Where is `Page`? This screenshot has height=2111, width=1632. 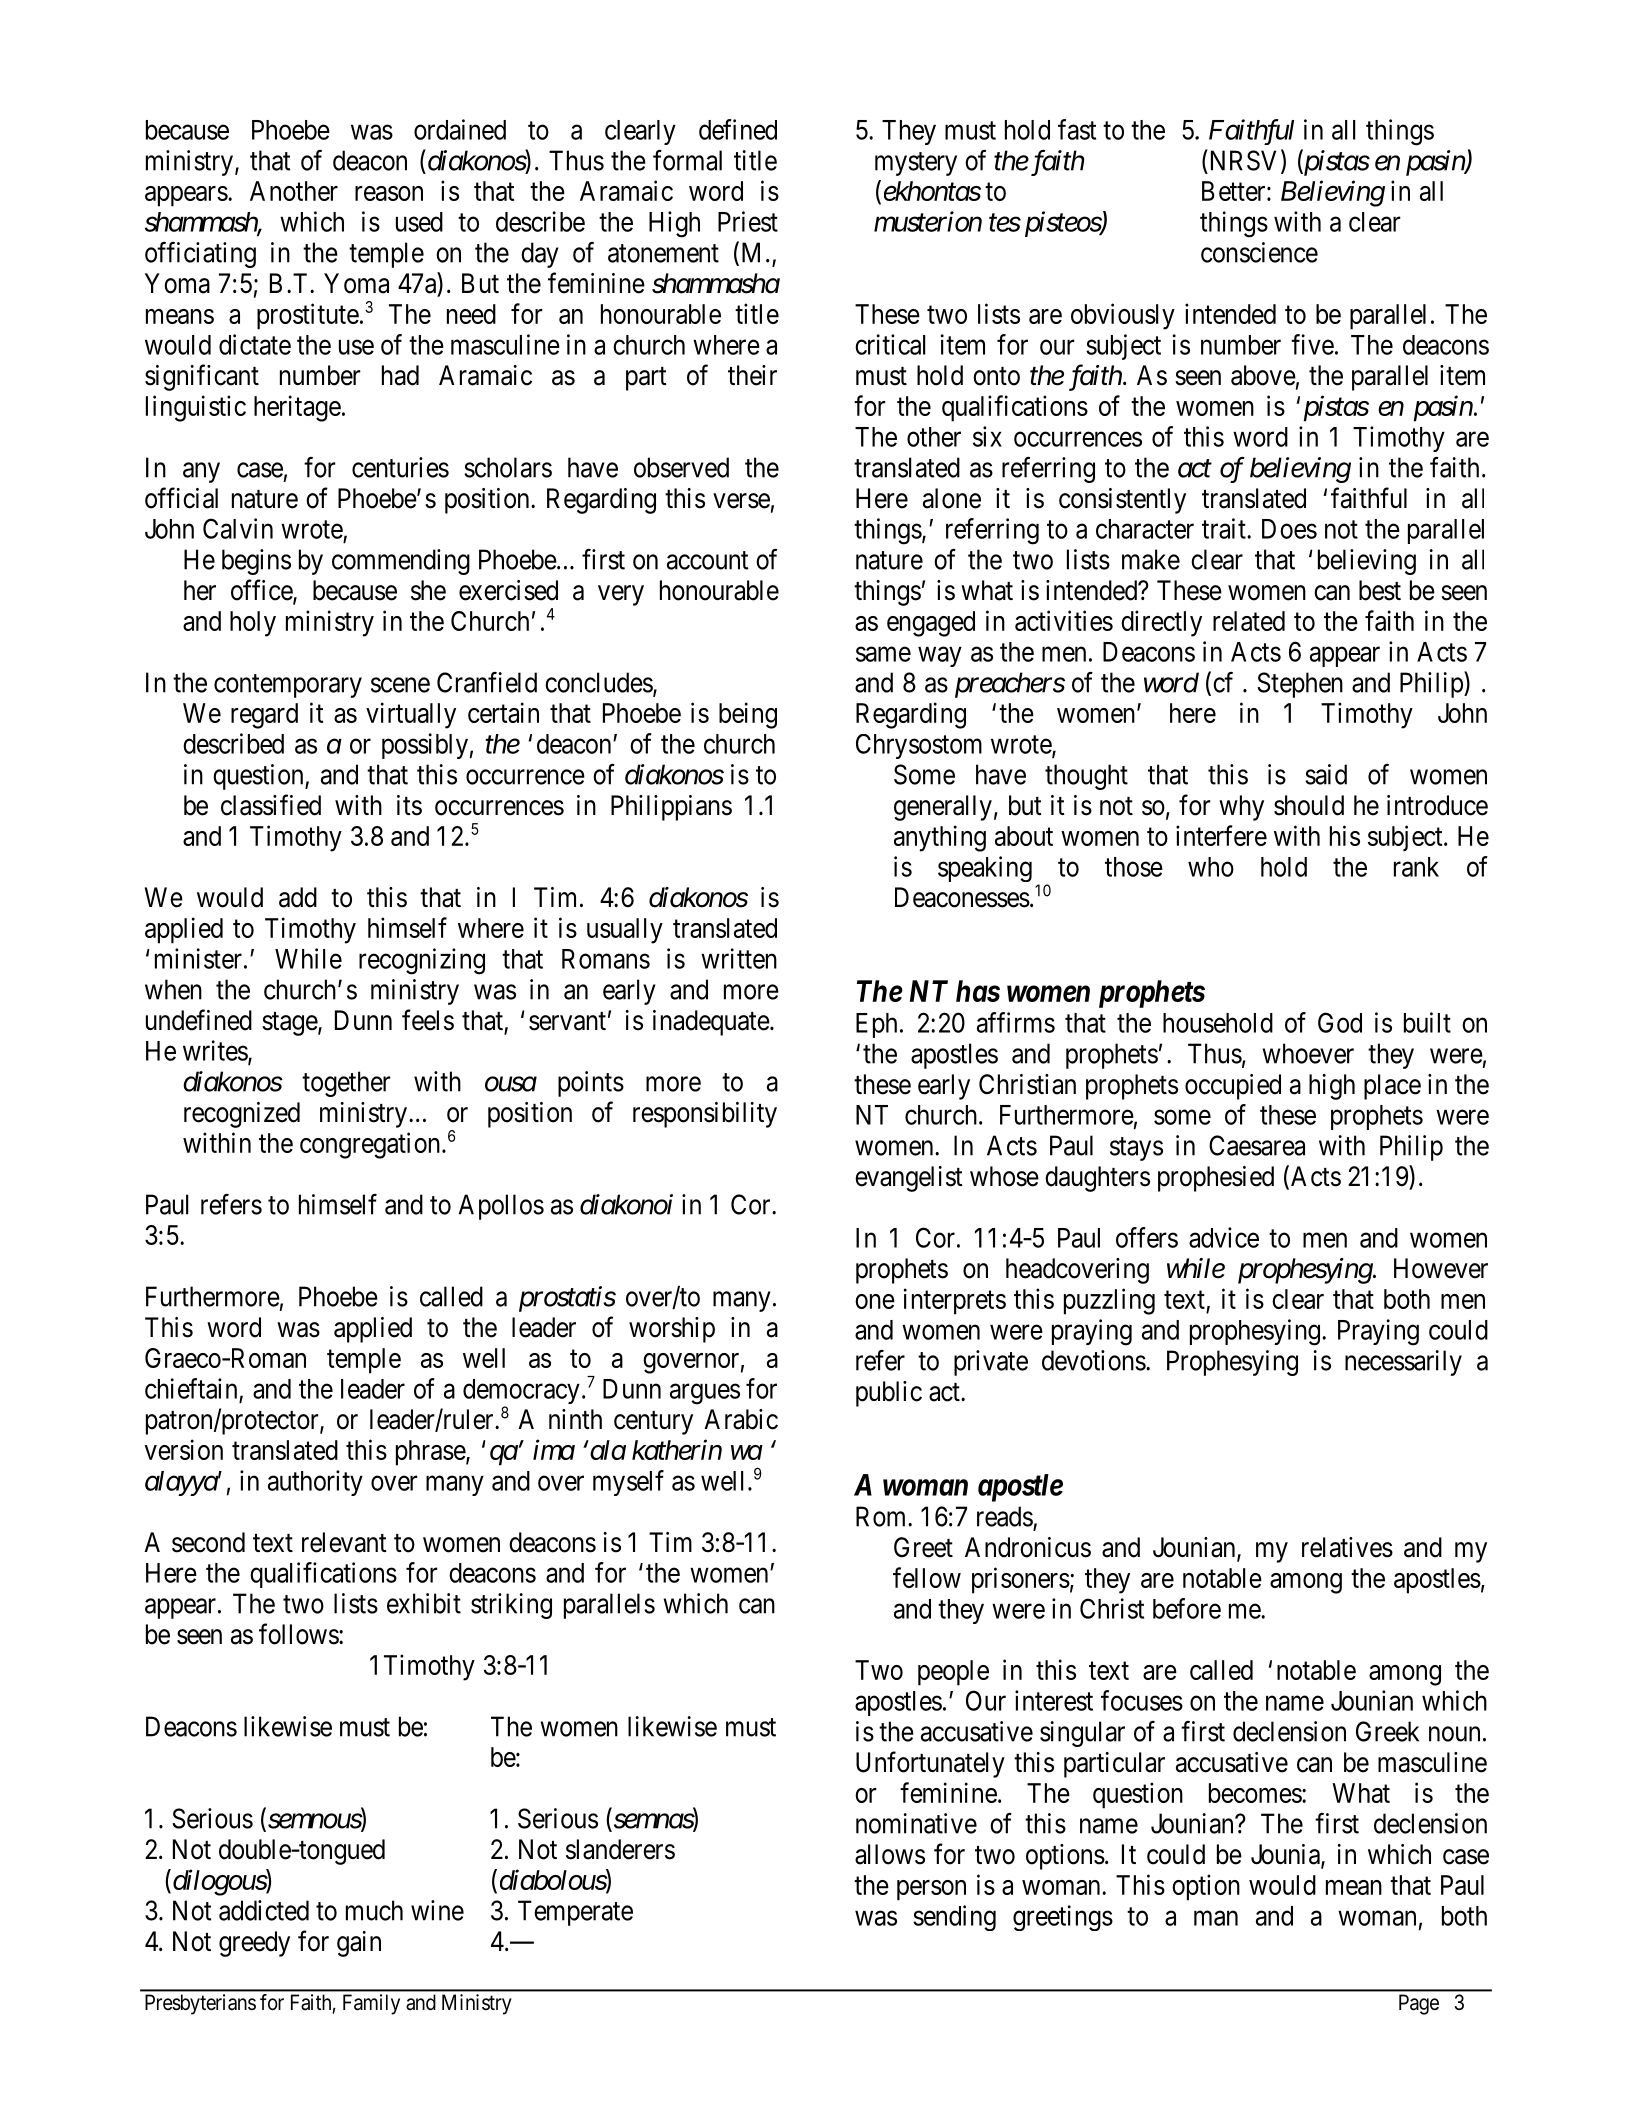 Page is located at coordinates (1419, 2004).
